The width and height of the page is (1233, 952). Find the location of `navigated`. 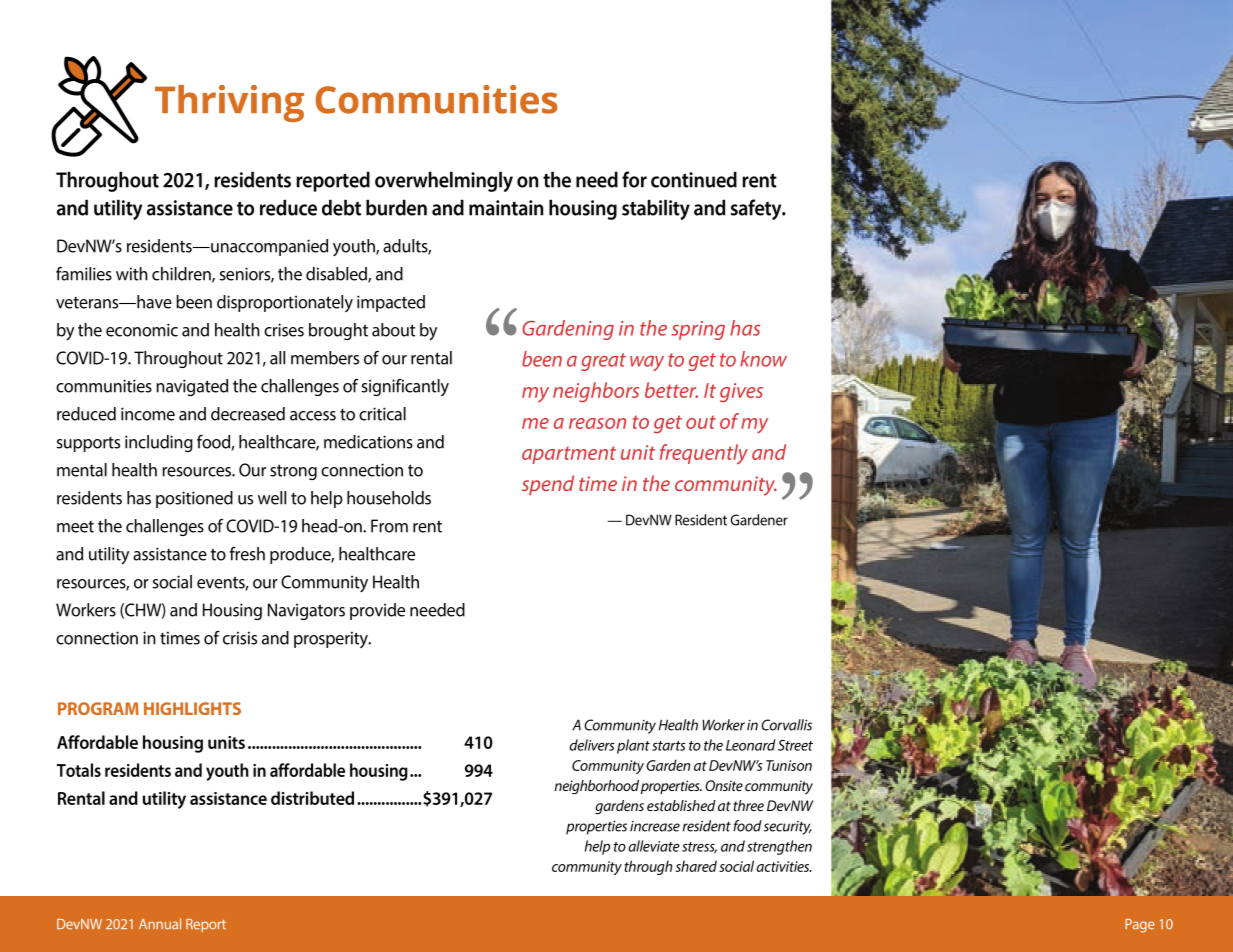

navigated is located at coordinates (192, 387).
